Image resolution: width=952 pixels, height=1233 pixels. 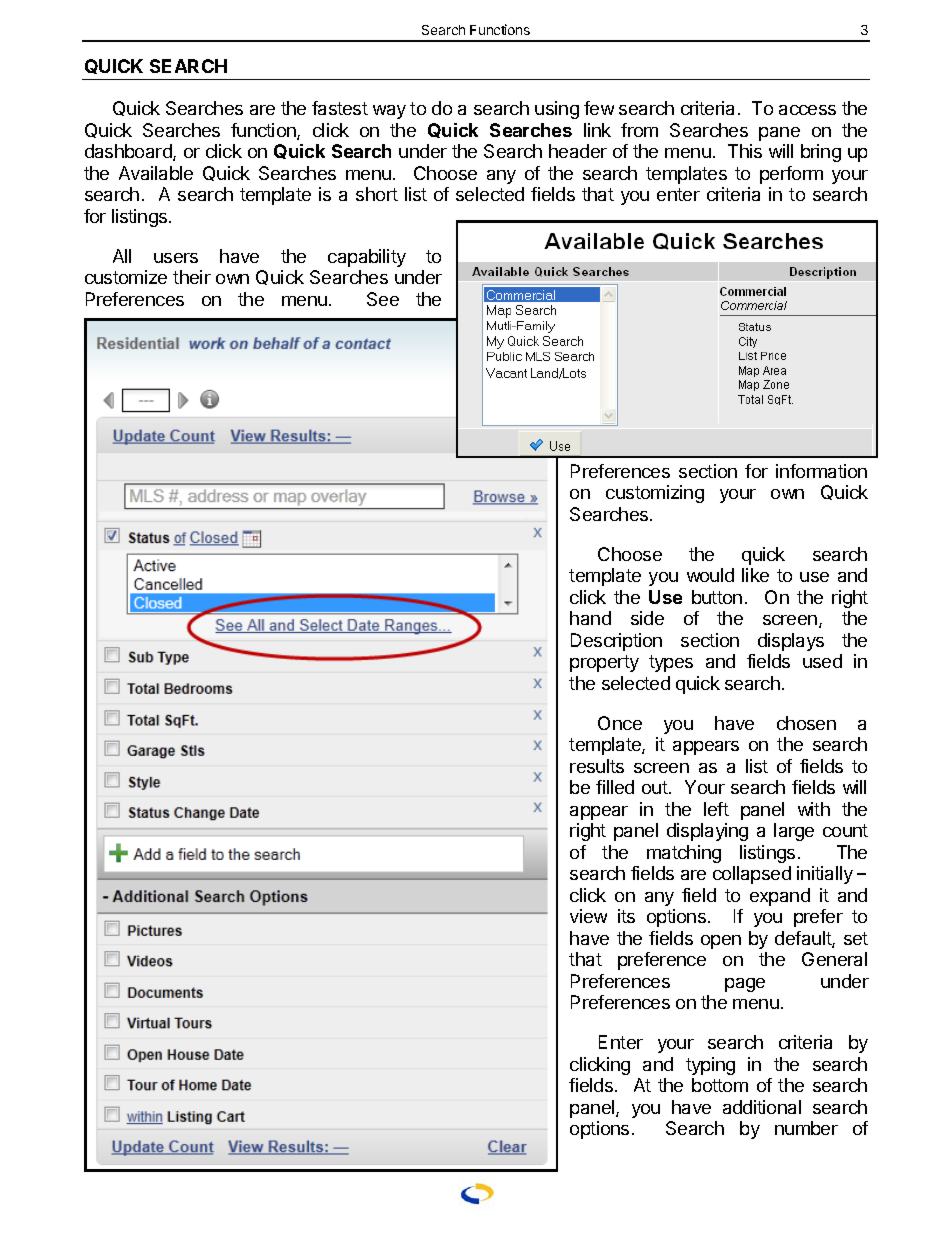 What do you see at coordinates (590, 618) in the screenshot?
I see `hand` at bounding box center [590, 618].
